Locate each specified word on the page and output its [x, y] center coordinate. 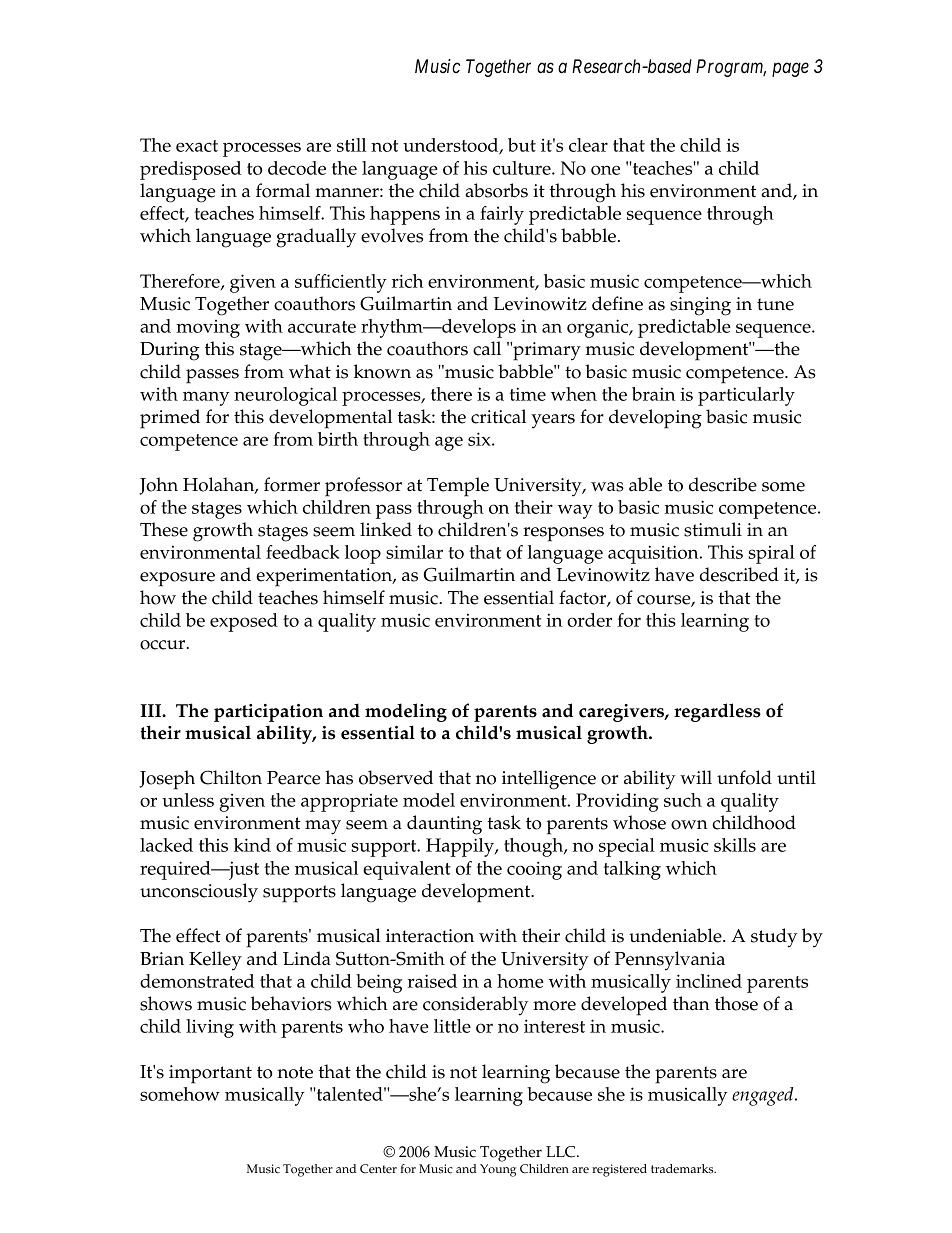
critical [498, 416]
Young [498, 1170]
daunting [444, 825]
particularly [746, 396]
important [210, 1074]
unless [188, 800]
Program [731, 68]
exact [197, 146]
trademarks [683, 1169]
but [522, 145]
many [206, 398]
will [696, 777]
